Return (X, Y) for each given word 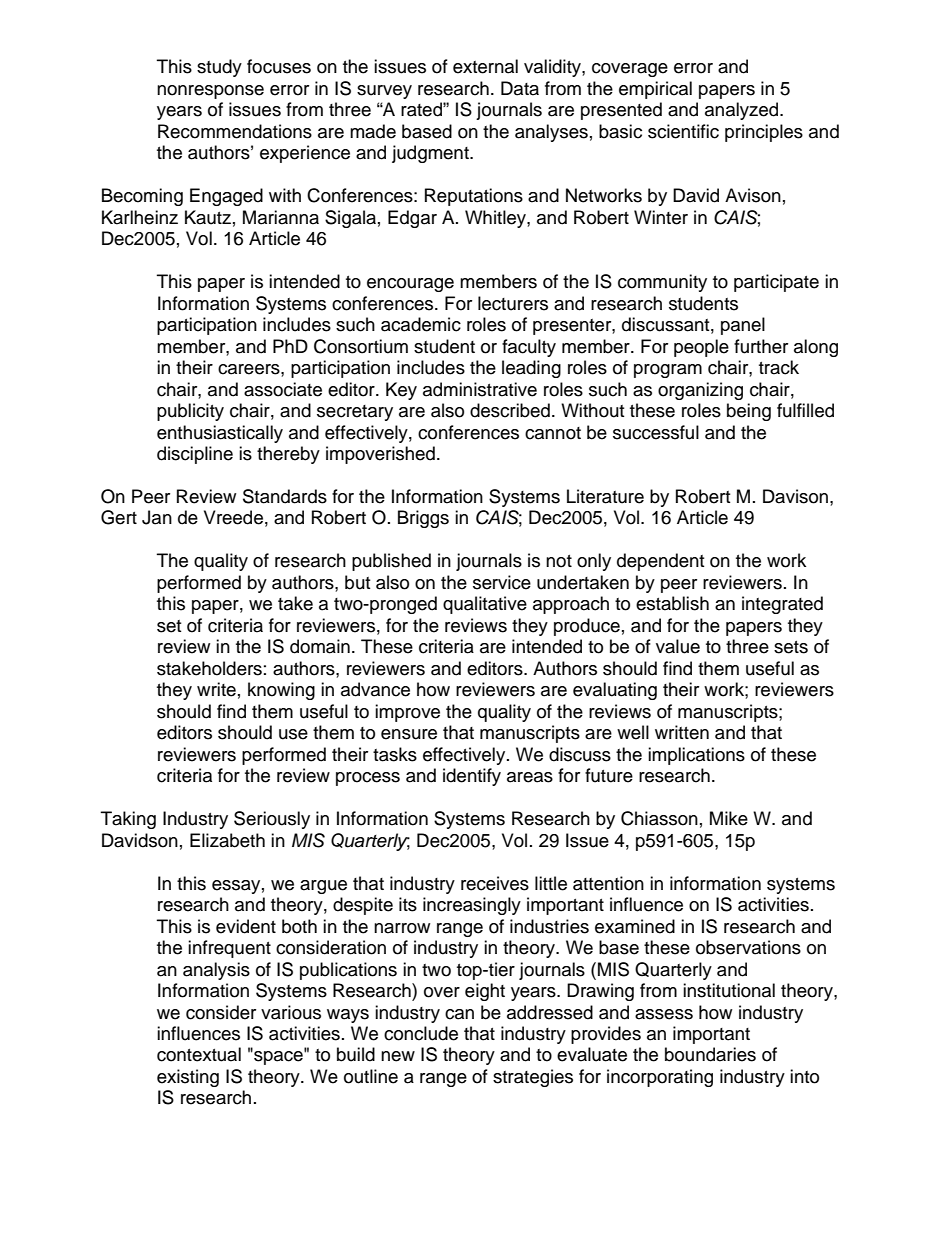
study (219, 68)
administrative (480, 389)
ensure (409, 734)
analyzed (743, 111)
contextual (199, 1054)
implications (696, 756)
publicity (190, 412)
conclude (421, 1033)
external (485, 66)
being (749, 412)
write (216, 689)
